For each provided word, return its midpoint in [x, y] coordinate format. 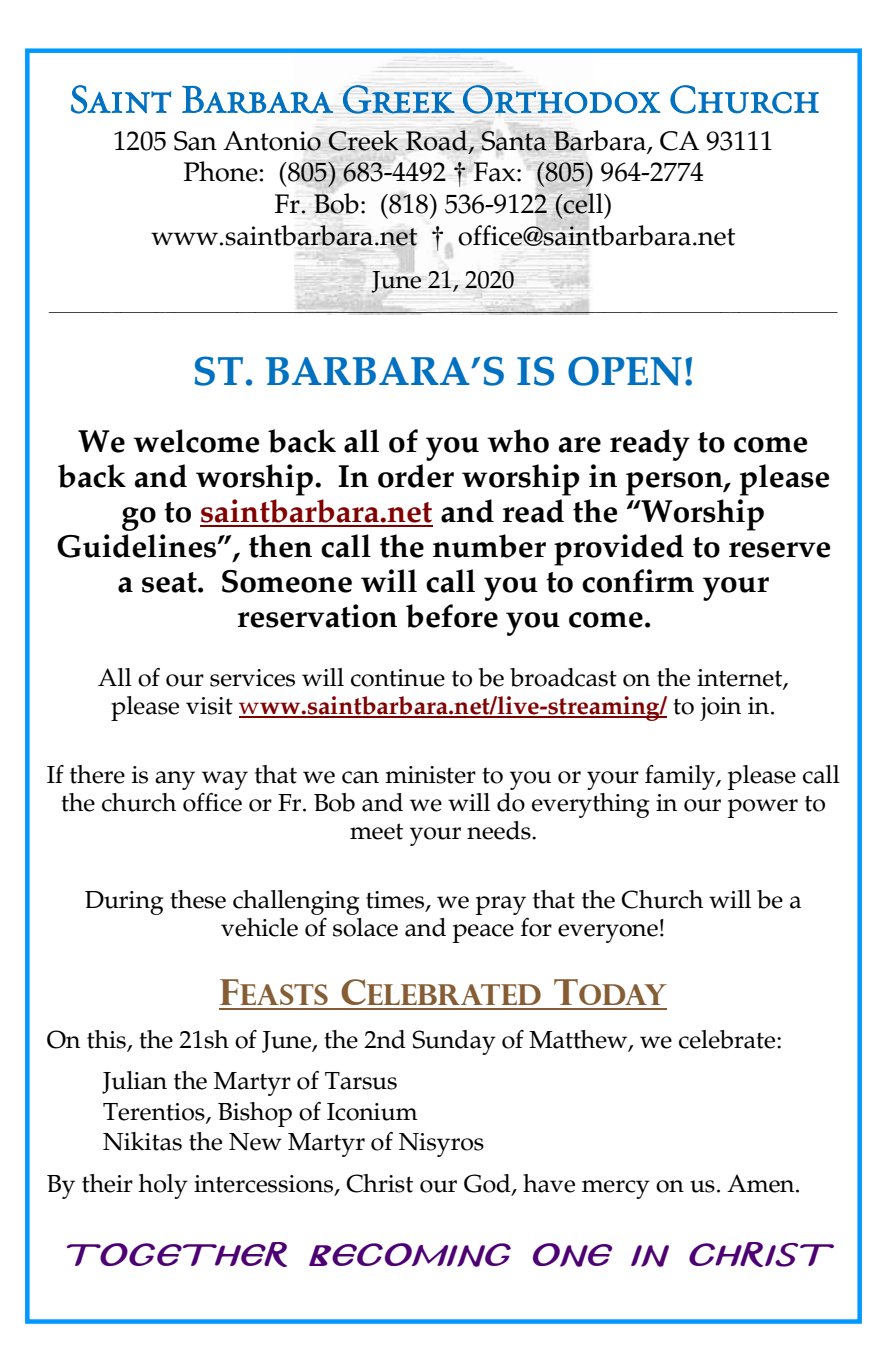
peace [483, 933]
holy [163, 1186]
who [518, 441]
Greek [399, 99]
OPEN [625, 371]
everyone [608, 933]
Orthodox [561, 99]
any [175, 780]
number [489, 546]
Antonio [272, 141]
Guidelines [138, 546]
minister [430, 775]
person [675, 484]
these [198, 899]
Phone [221, 171]
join [720, 709]
